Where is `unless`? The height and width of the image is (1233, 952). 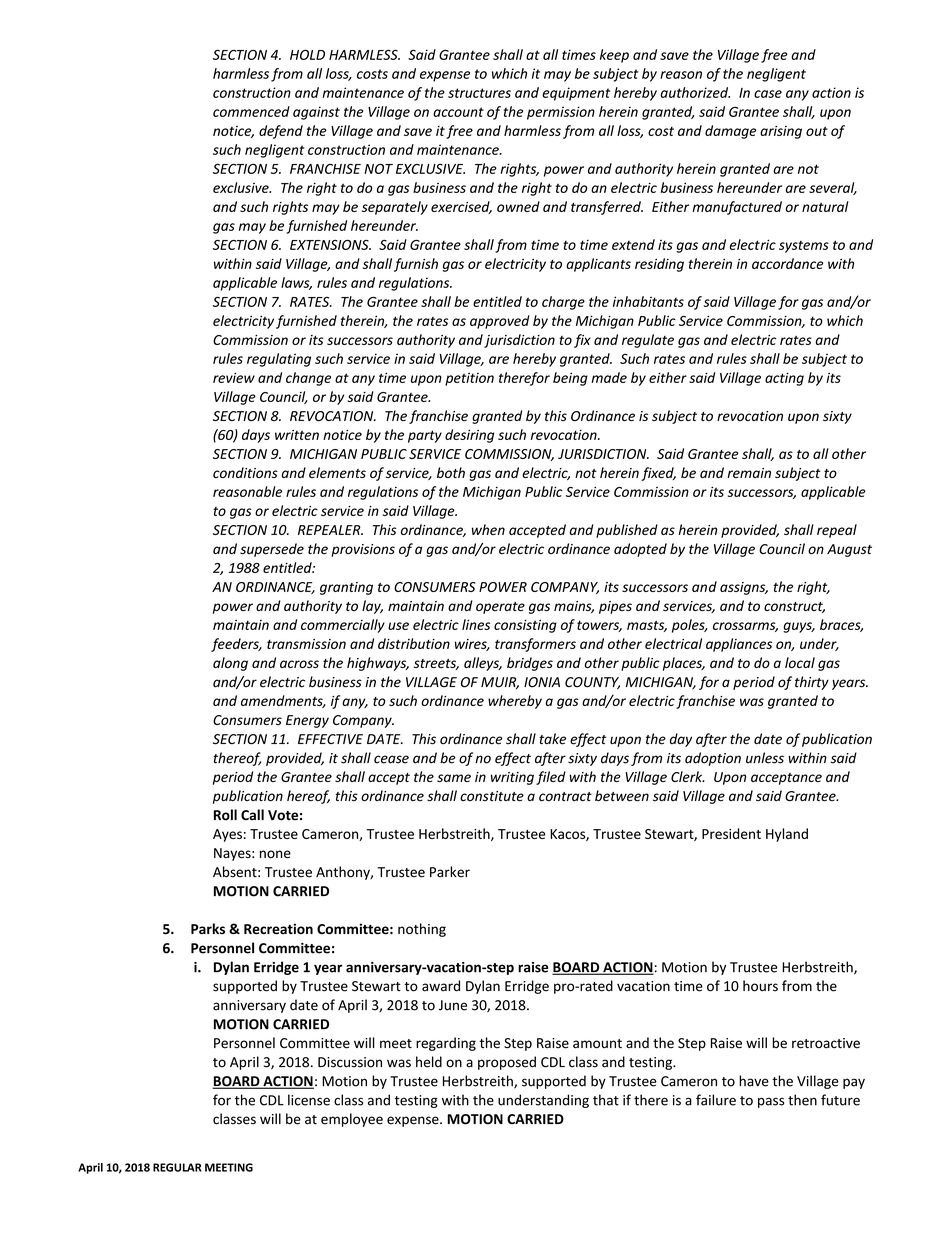
unless is located at coordinates (765, 758).
